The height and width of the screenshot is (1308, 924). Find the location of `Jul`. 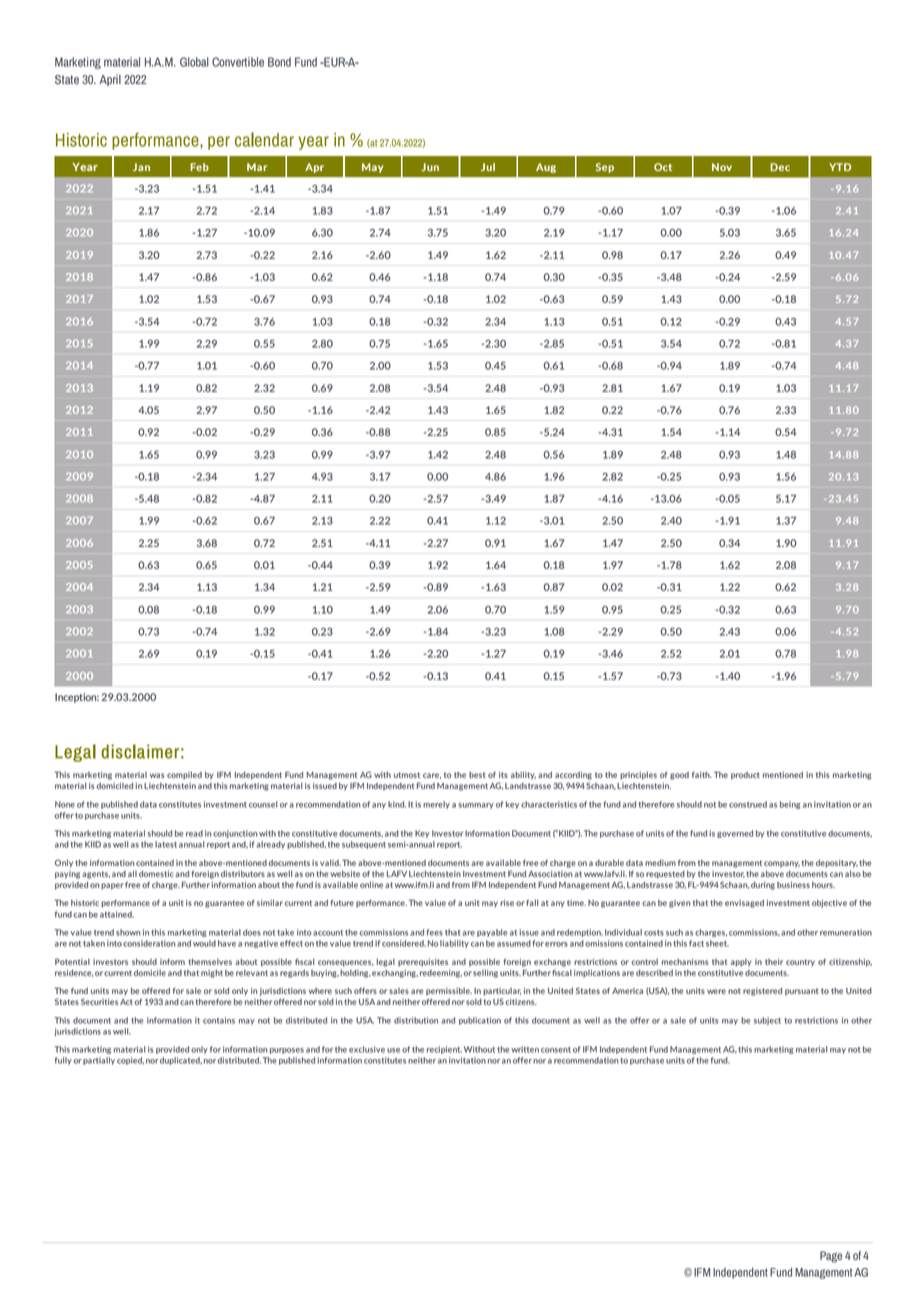

Jul is located at coordinates (488, 167).
